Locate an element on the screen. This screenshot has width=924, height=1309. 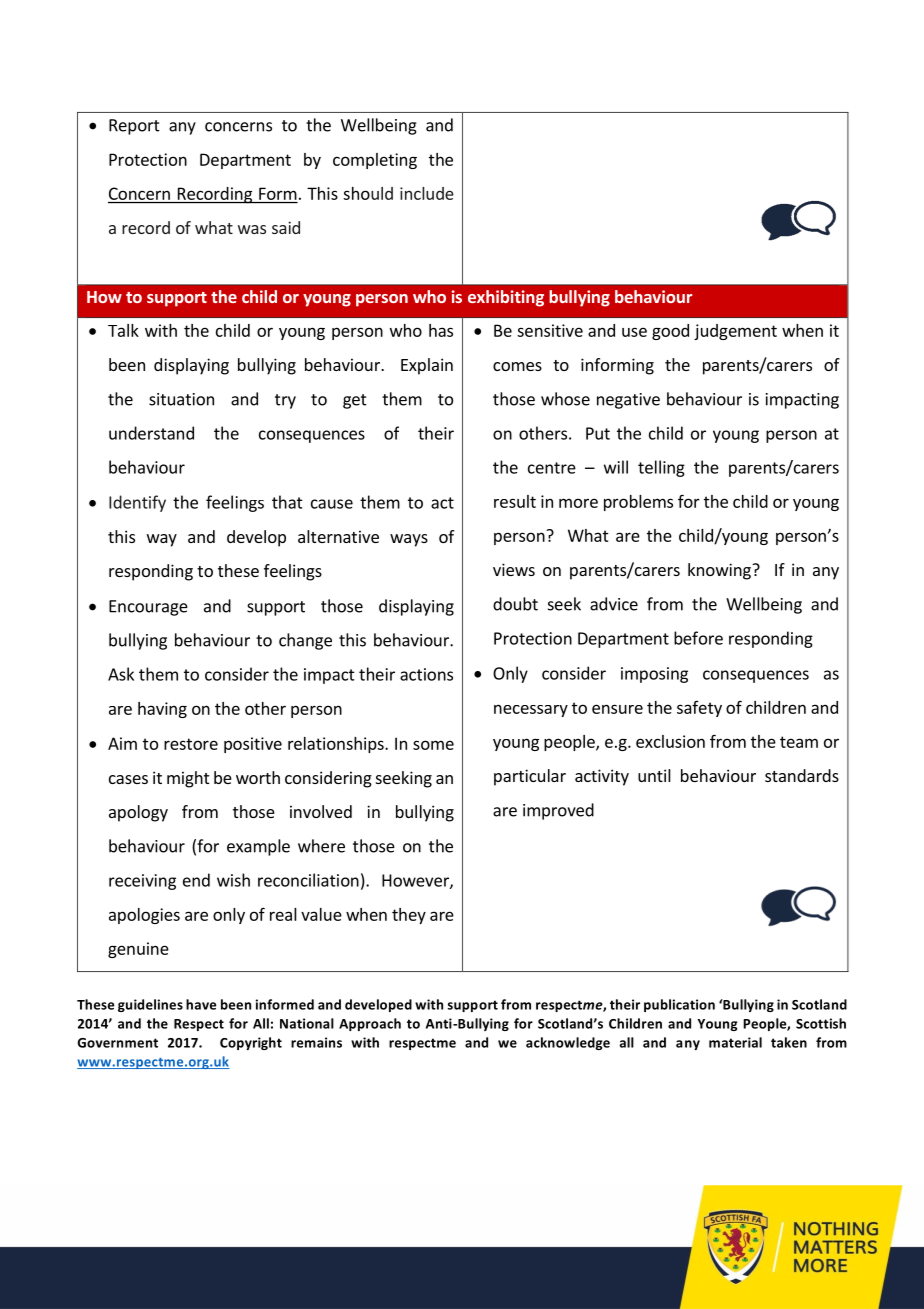
have is located at coordinates (201, 1004).
